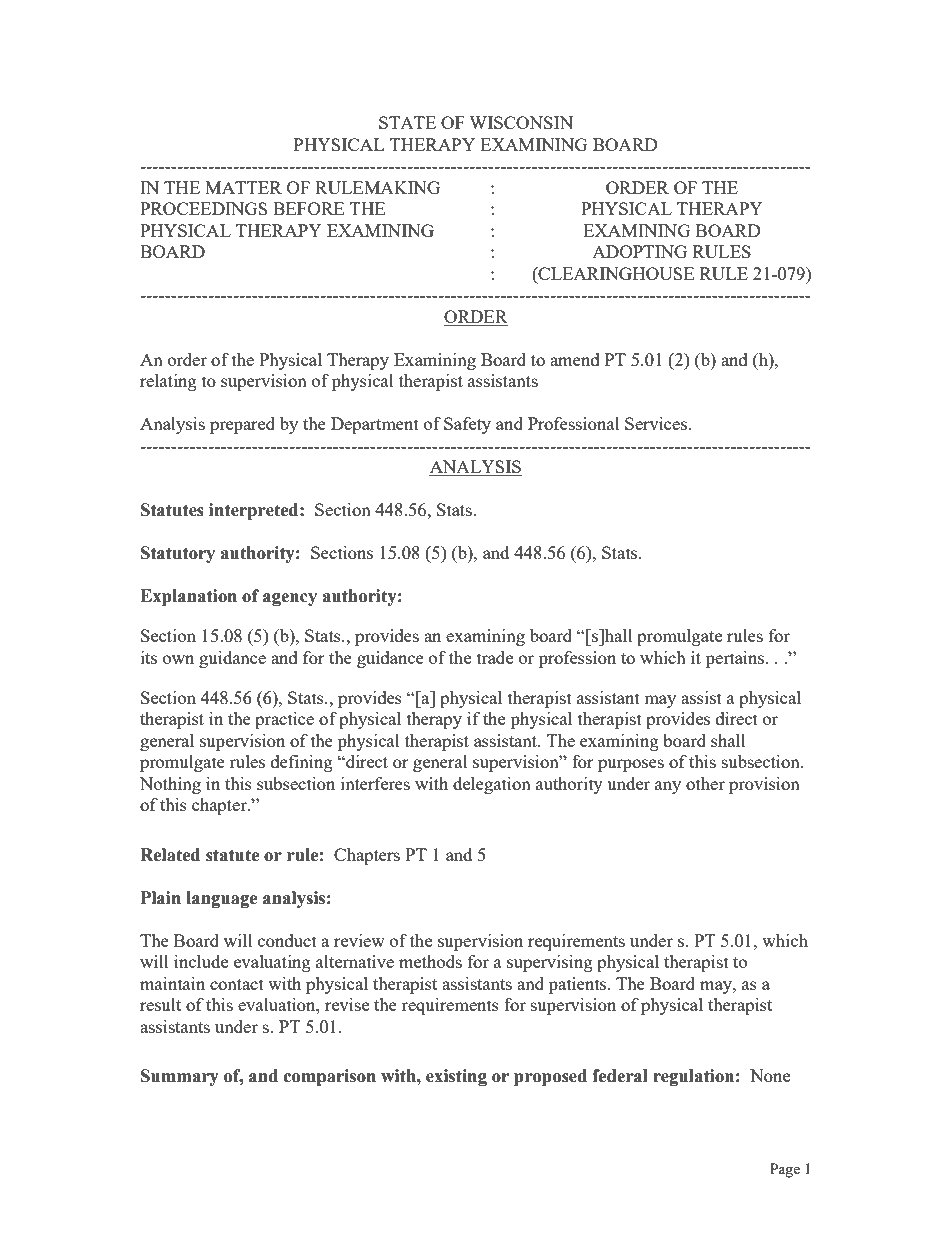 The width and height of the screenshot is (952, 1233). What do you see at coordinates (785, 1170) in the screenshot?
I see `Page` at bounding box center [785, 1170].
